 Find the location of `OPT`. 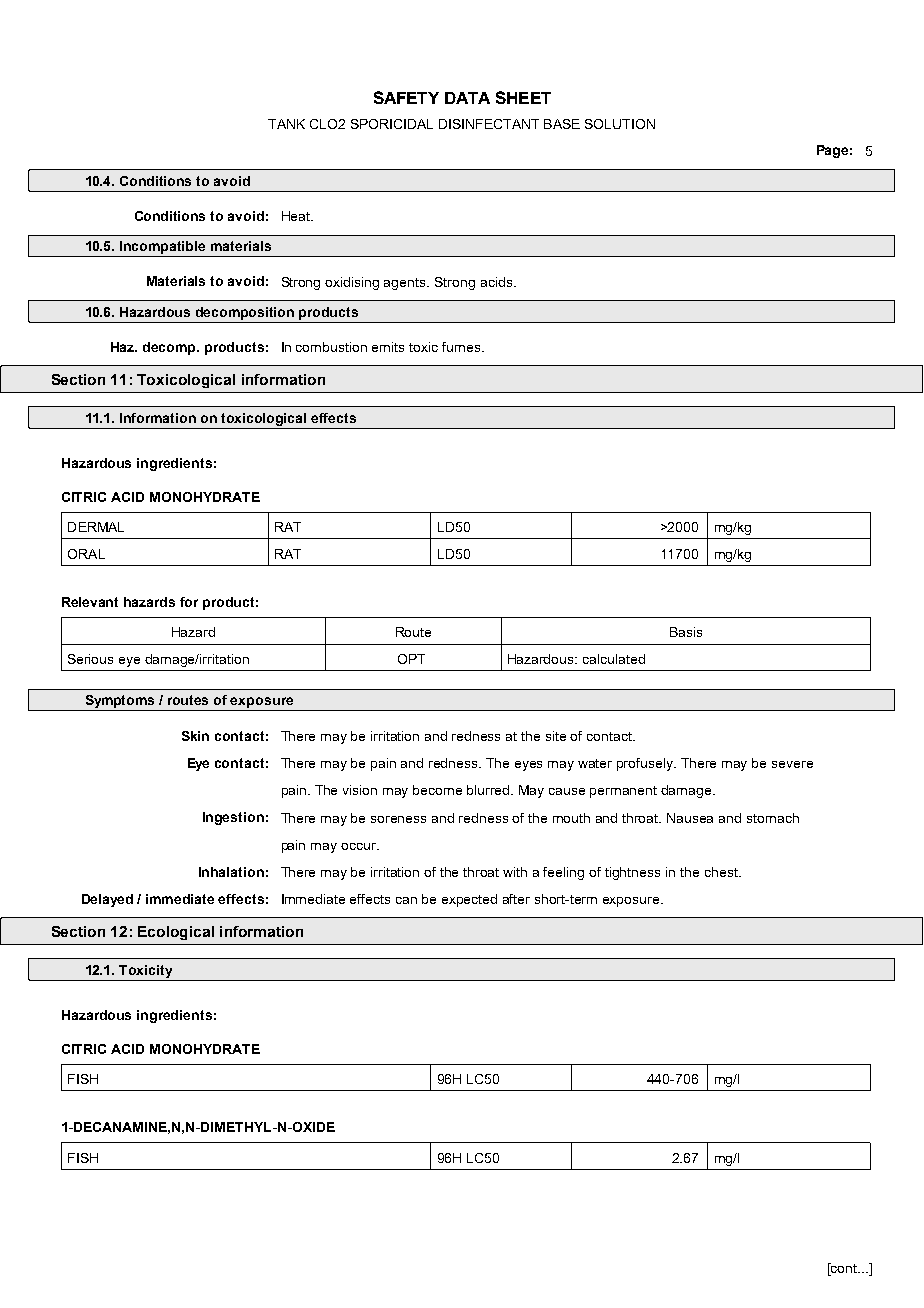

OPT is located at coordinates (411, 659).
